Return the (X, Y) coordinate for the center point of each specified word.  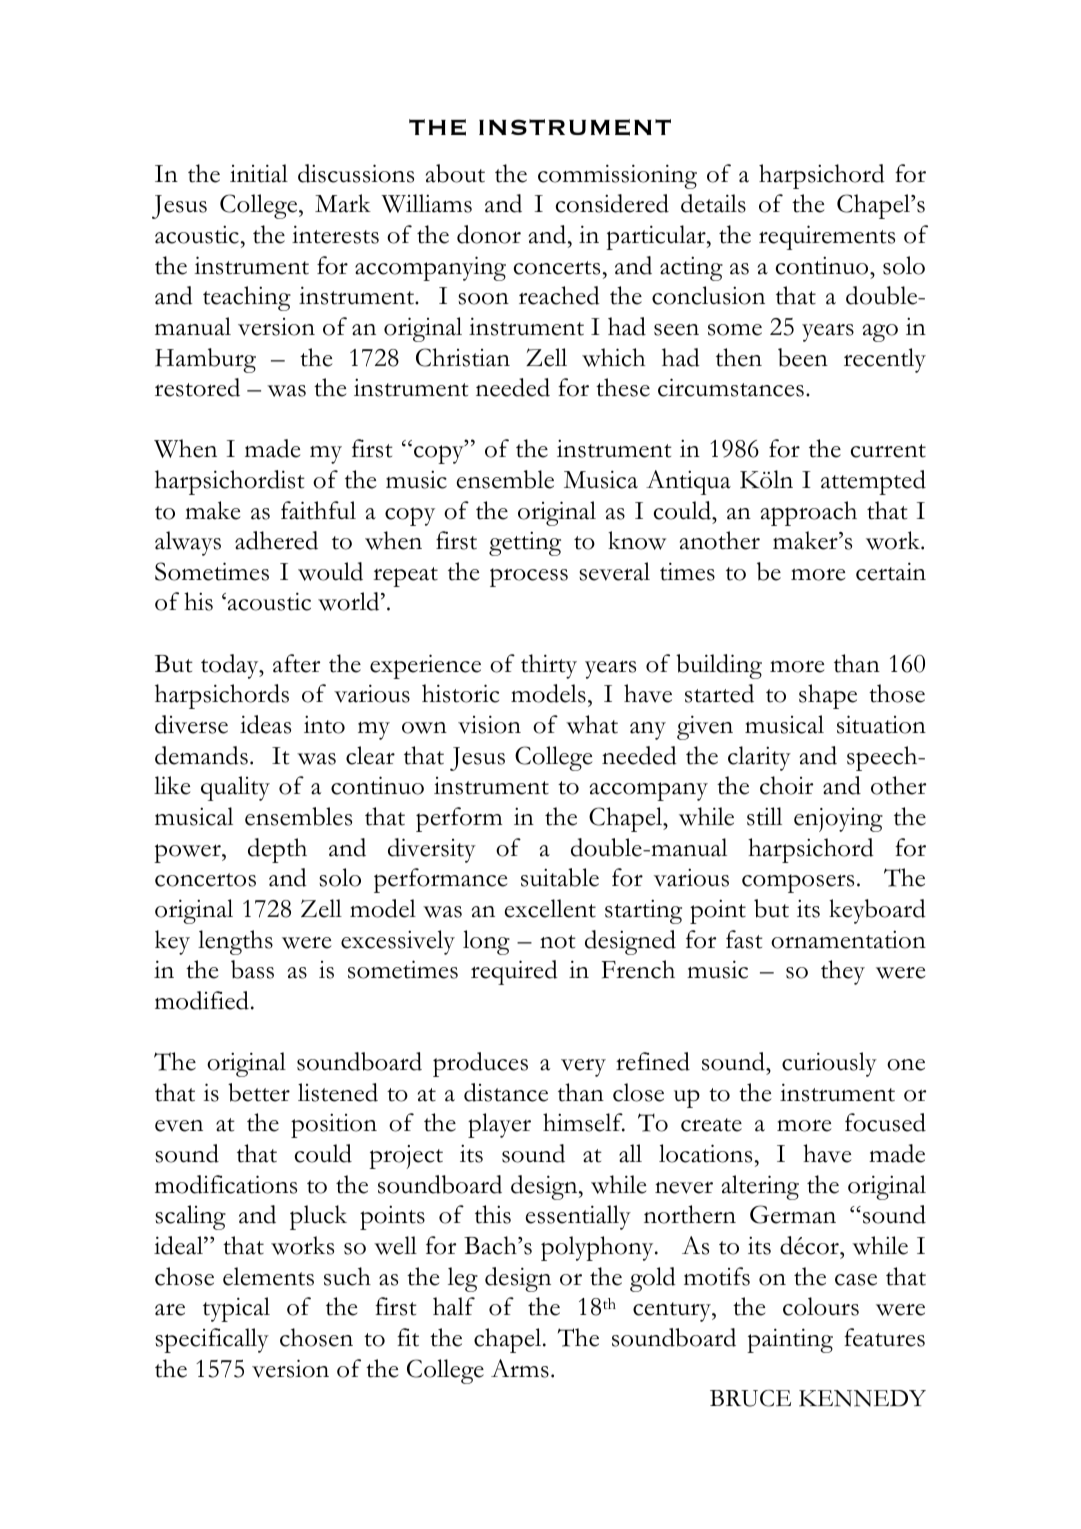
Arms (520, 1368)
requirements (827, 237)
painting (790, 1340)
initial (259, 173)
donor (489, 234)
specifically (212, 1340)
